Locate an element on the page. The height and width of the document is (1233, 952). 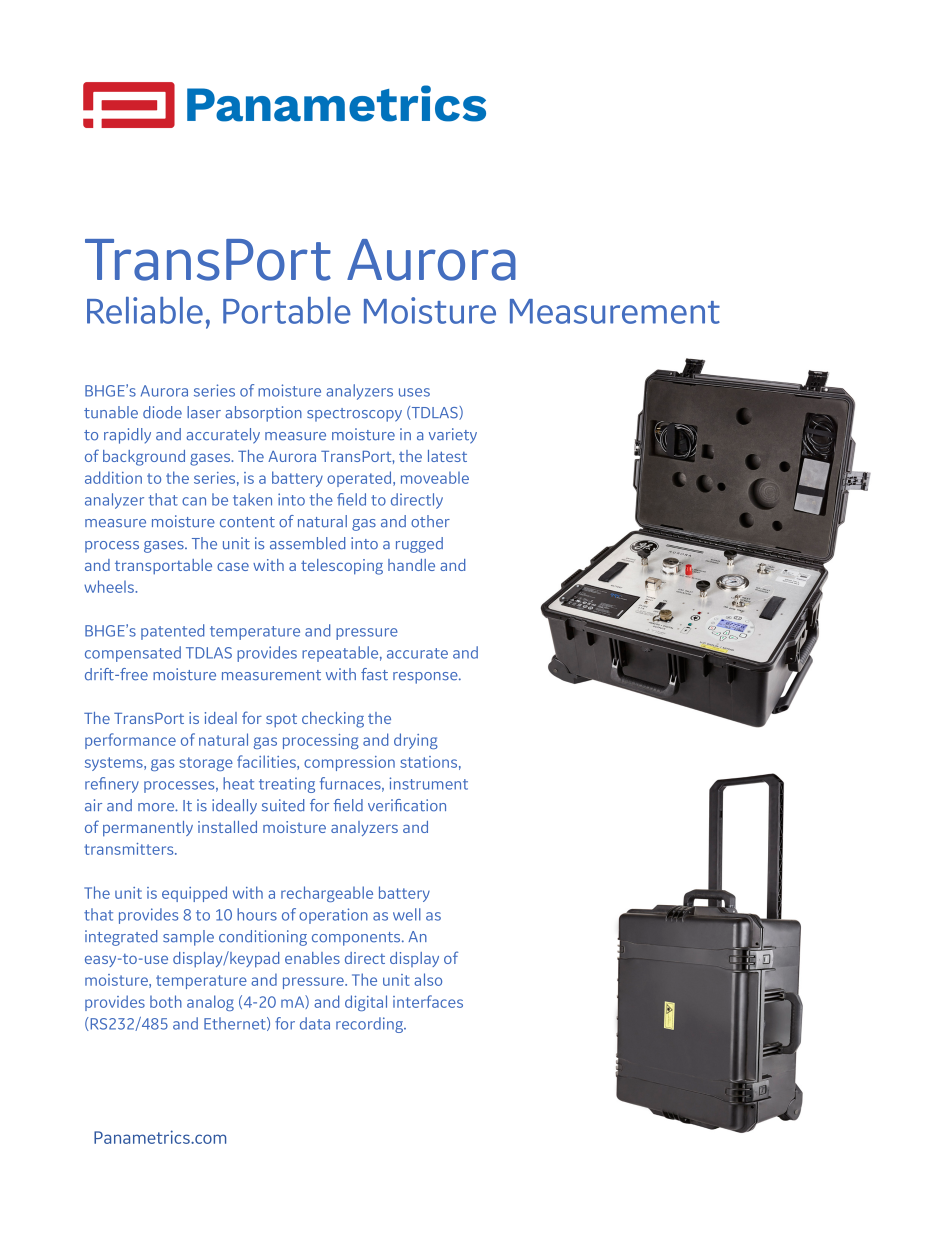
data is located at coordinates (315, 1023).
